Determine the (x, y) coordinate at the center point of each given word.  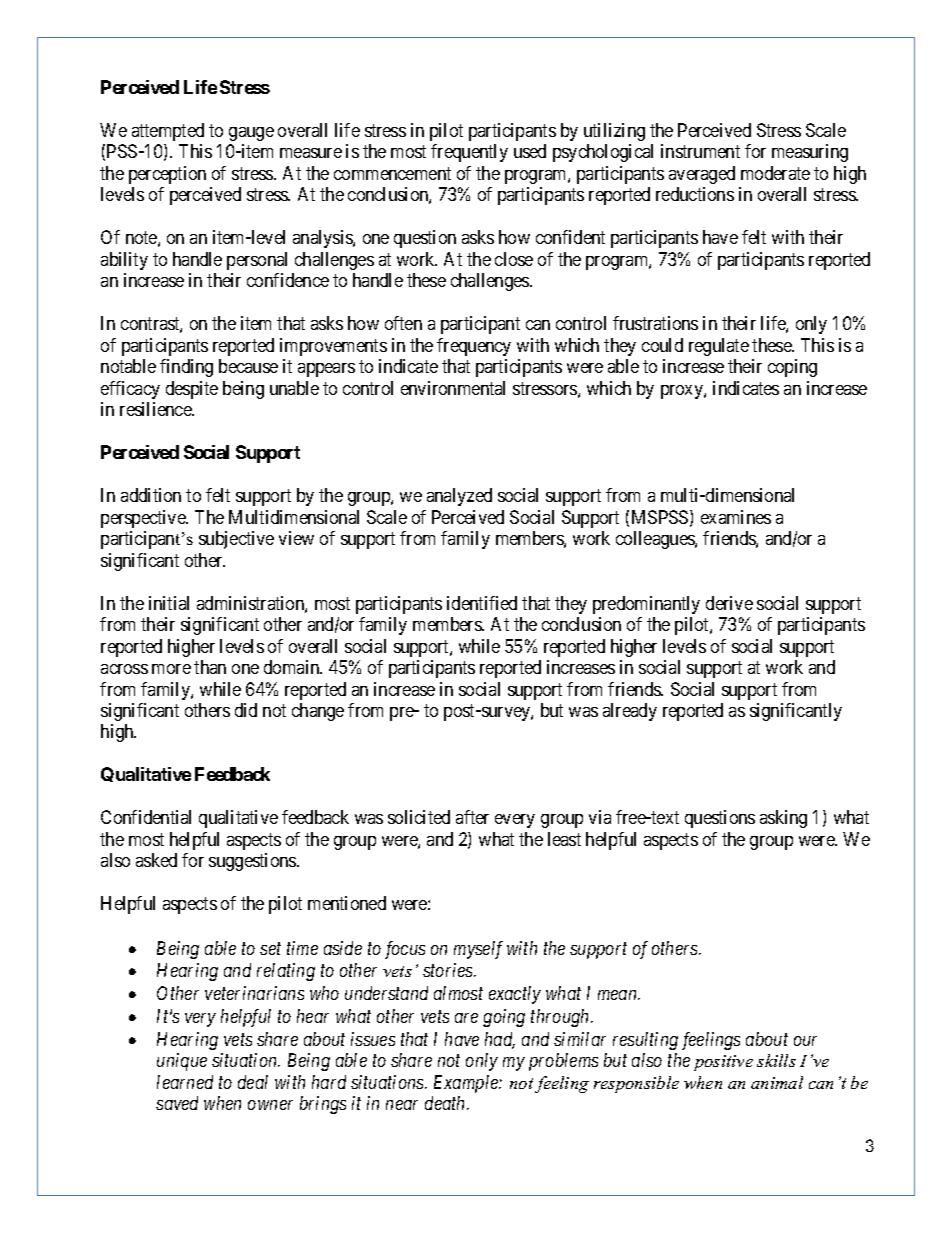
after (472, 817)
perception (167, 175)
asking (783, 819)
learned (185, 1082)
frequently (469, 153)
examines (736, 517)
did (246, 710)
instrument (700, 151)
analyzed (459, 497)
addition (151, 495)
